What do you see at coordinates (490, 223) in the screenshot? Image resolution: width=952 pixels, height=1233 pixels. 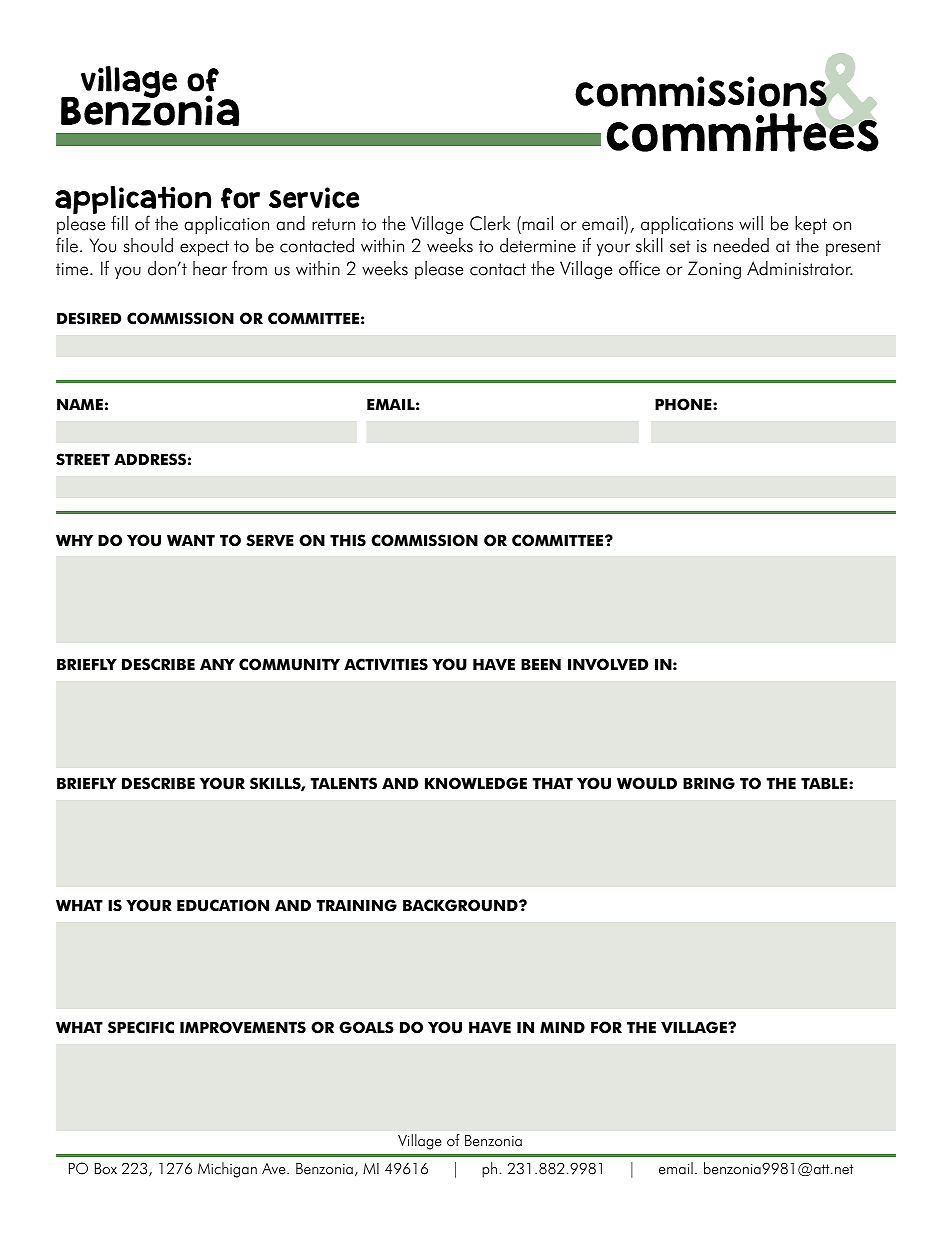 I see `Clerk` at bounding box center [490, 223].
